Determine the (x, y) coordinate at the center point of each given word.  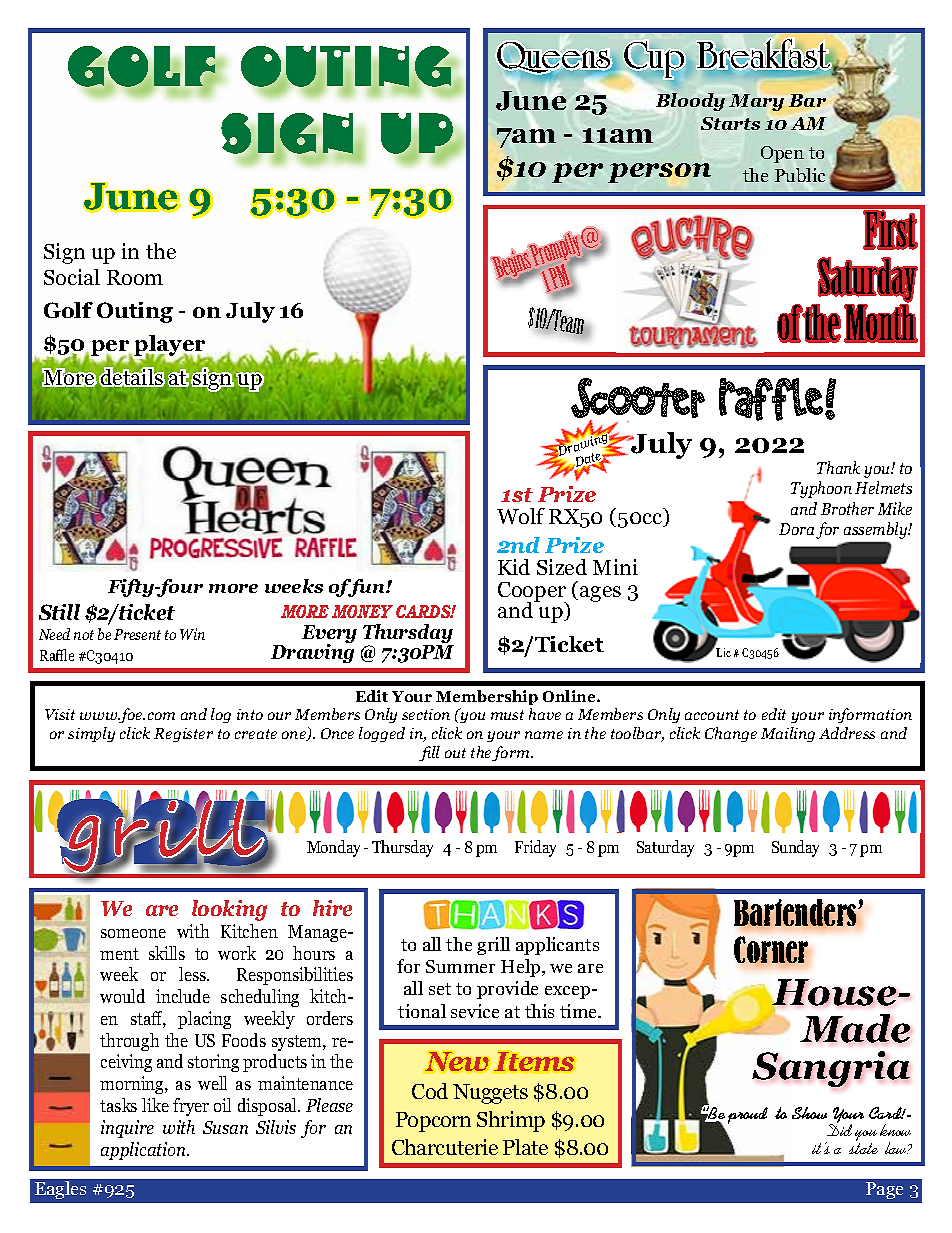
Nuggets (490, 1094)
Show (809, 1113)
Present (137, 634)
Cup (654, 61)
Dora (796, 529)
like (155, 1105)
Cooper (532, 593)
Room (135, 277)
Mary (756, 102)
